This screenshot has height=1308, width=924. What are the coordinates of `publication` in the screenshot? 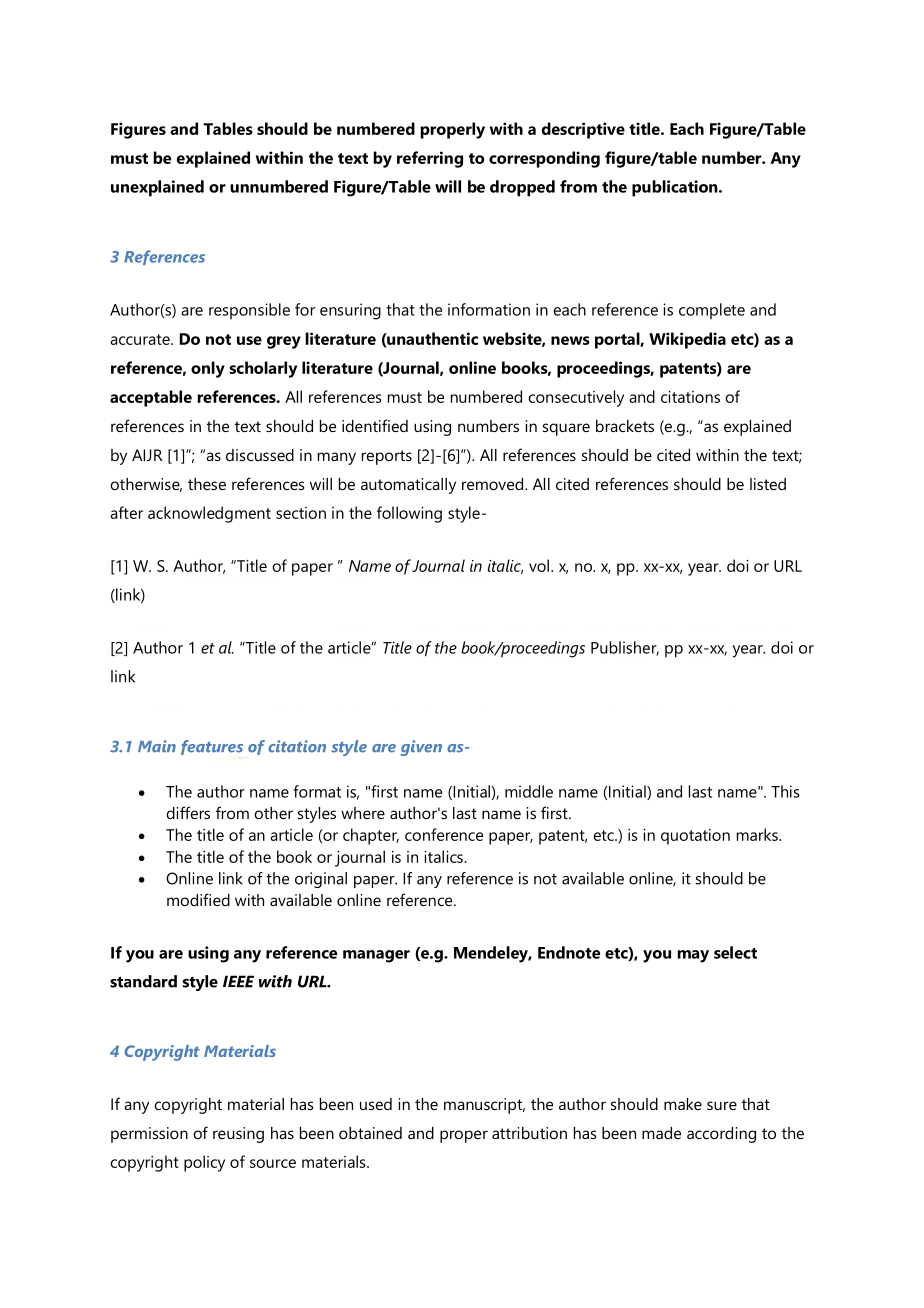 It's located at (676, 188).
